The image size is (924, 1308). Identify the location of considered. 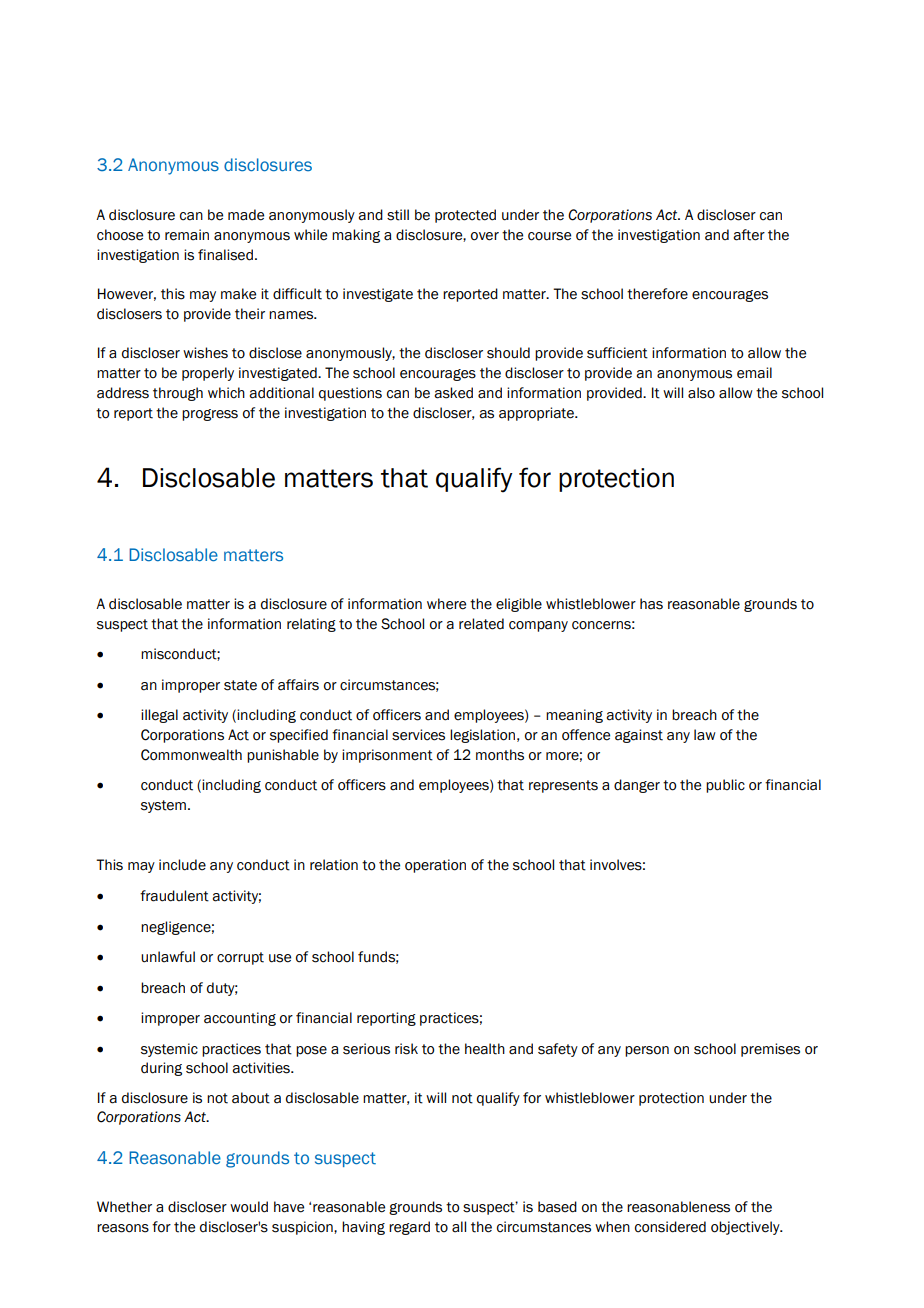
(670, 1227).
